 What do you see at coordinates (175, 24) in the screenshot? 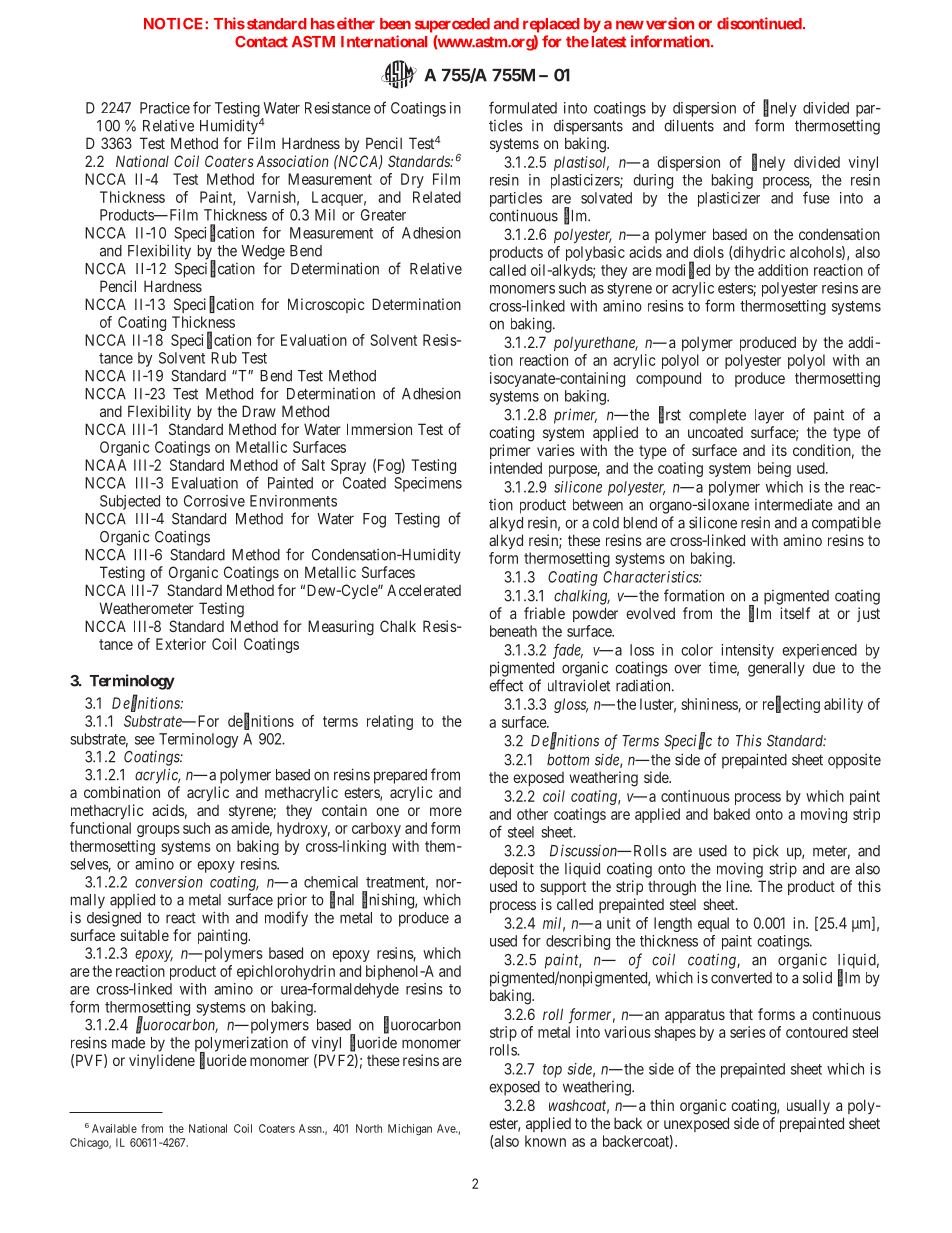
I see `NOTICE` at bounding box center [175, 24].
